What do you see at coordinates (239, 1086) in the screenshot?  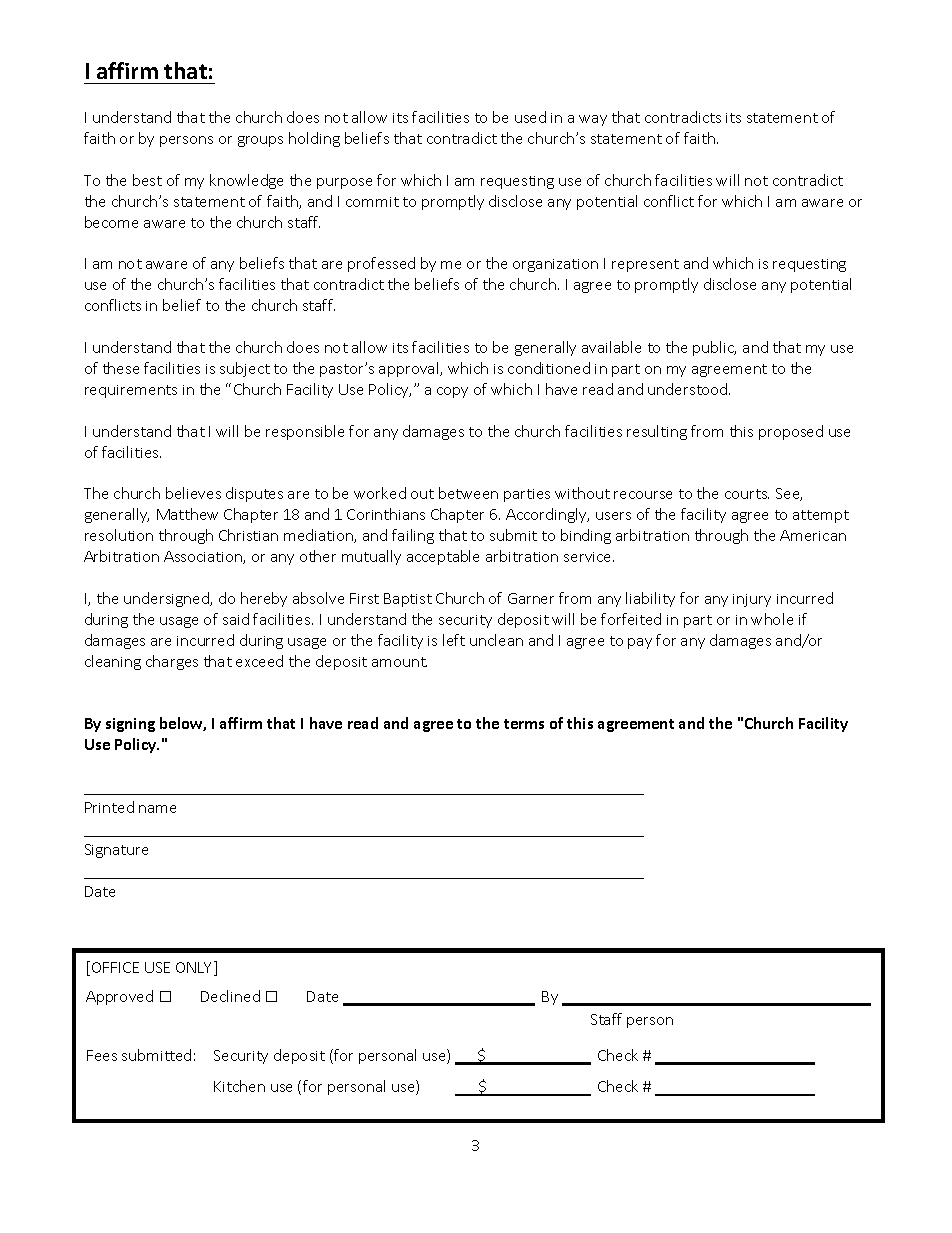 I see `Kitchen` at bounding box center [239, 1086].
